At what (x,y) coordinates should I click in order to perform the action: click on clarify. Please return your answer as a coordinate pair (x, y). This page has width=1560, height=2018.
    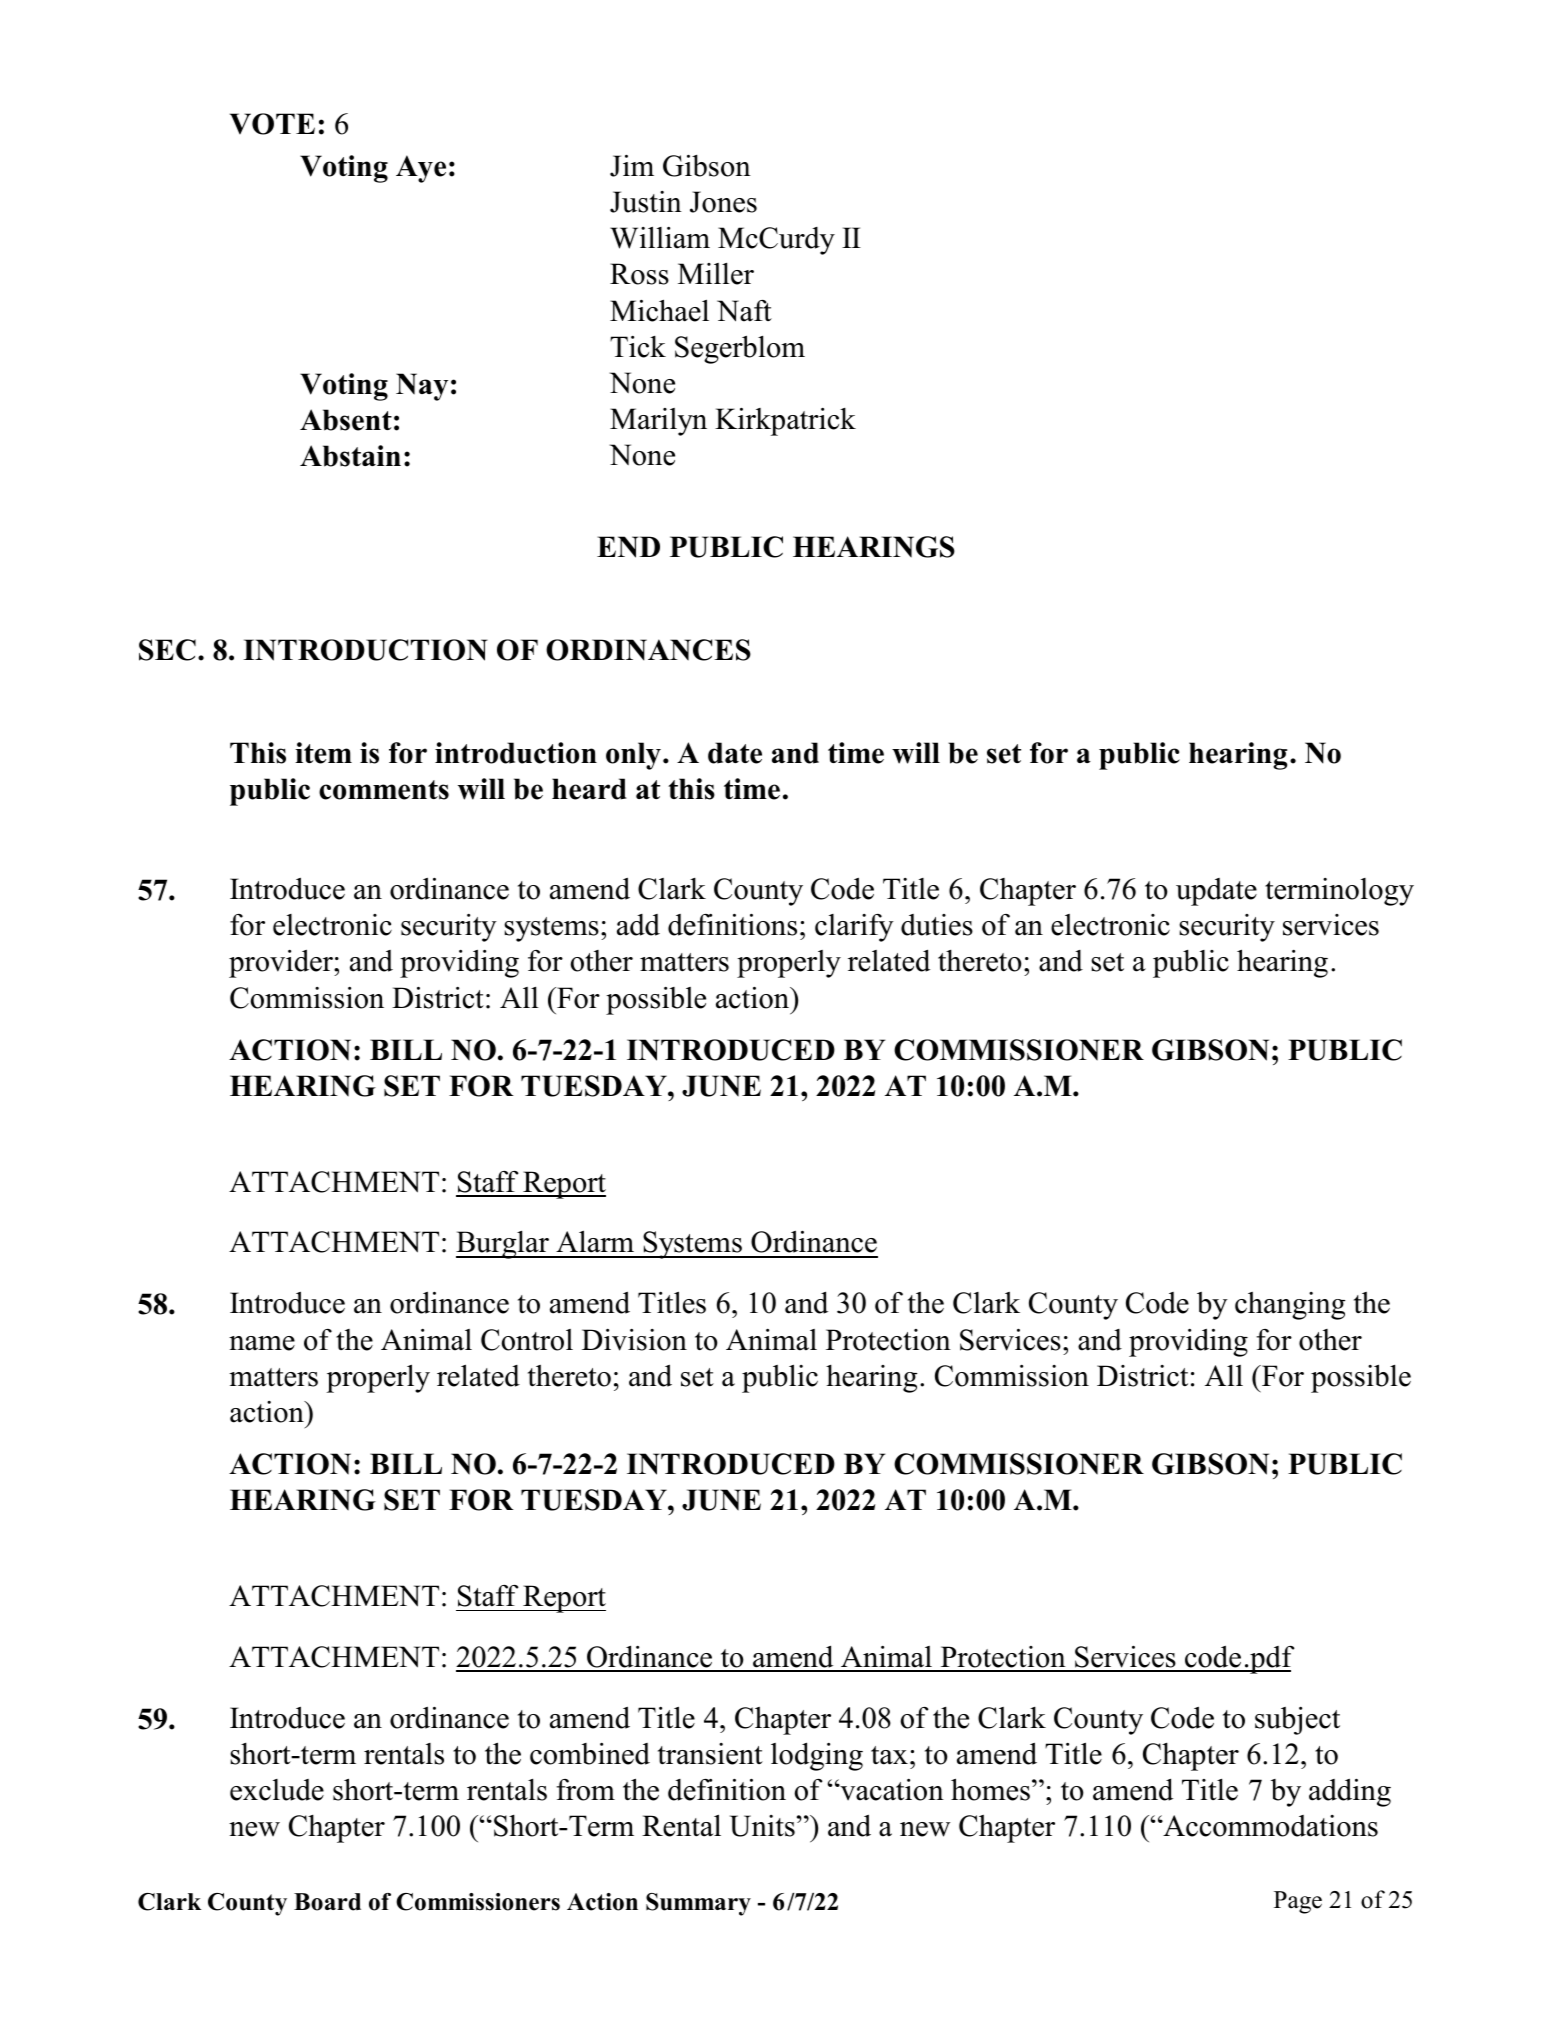
    Looking at the image, I should click on (854, 928).
